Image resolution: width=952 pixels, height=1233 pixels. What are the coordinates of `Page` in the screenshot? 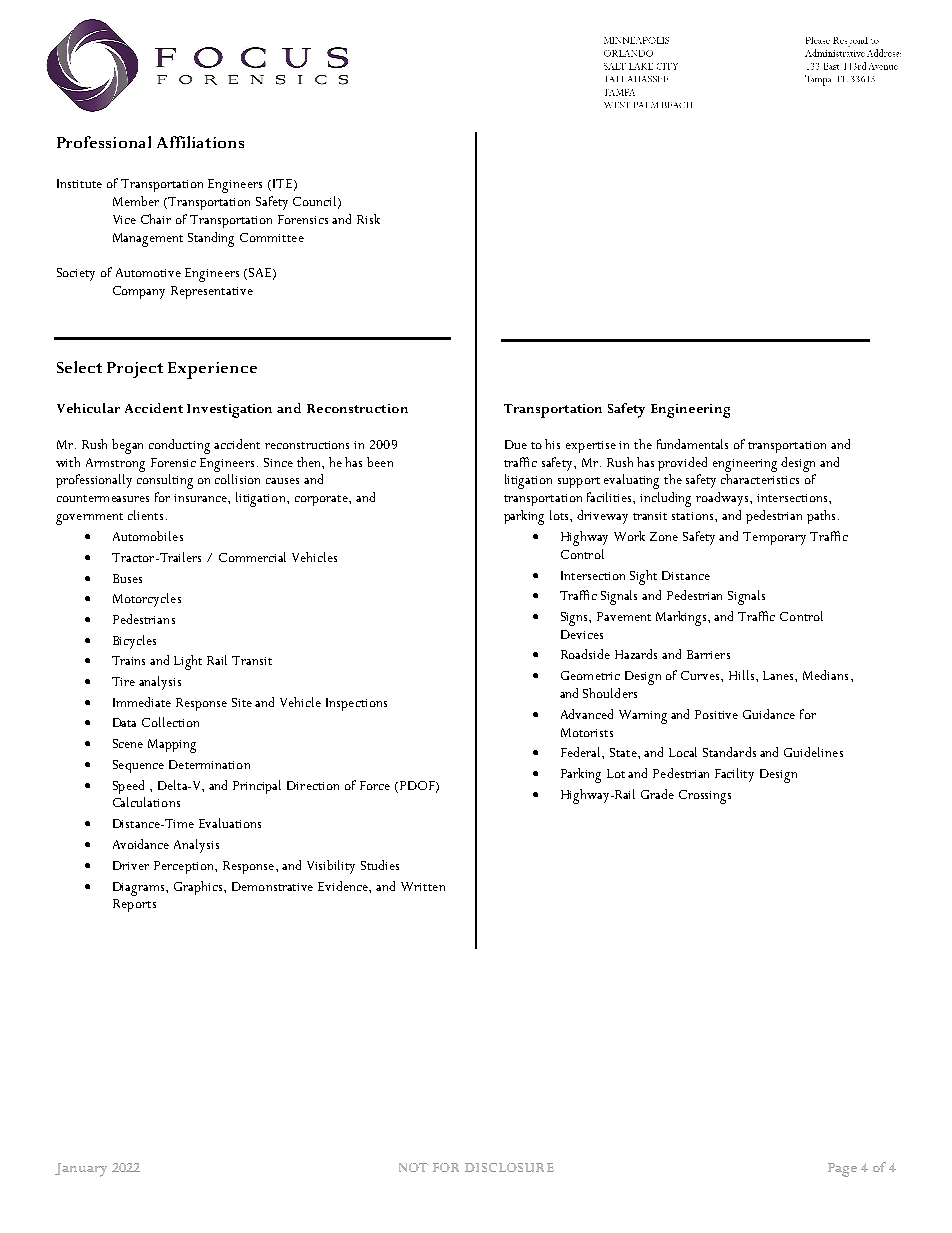 It's located at (842, 1170).
